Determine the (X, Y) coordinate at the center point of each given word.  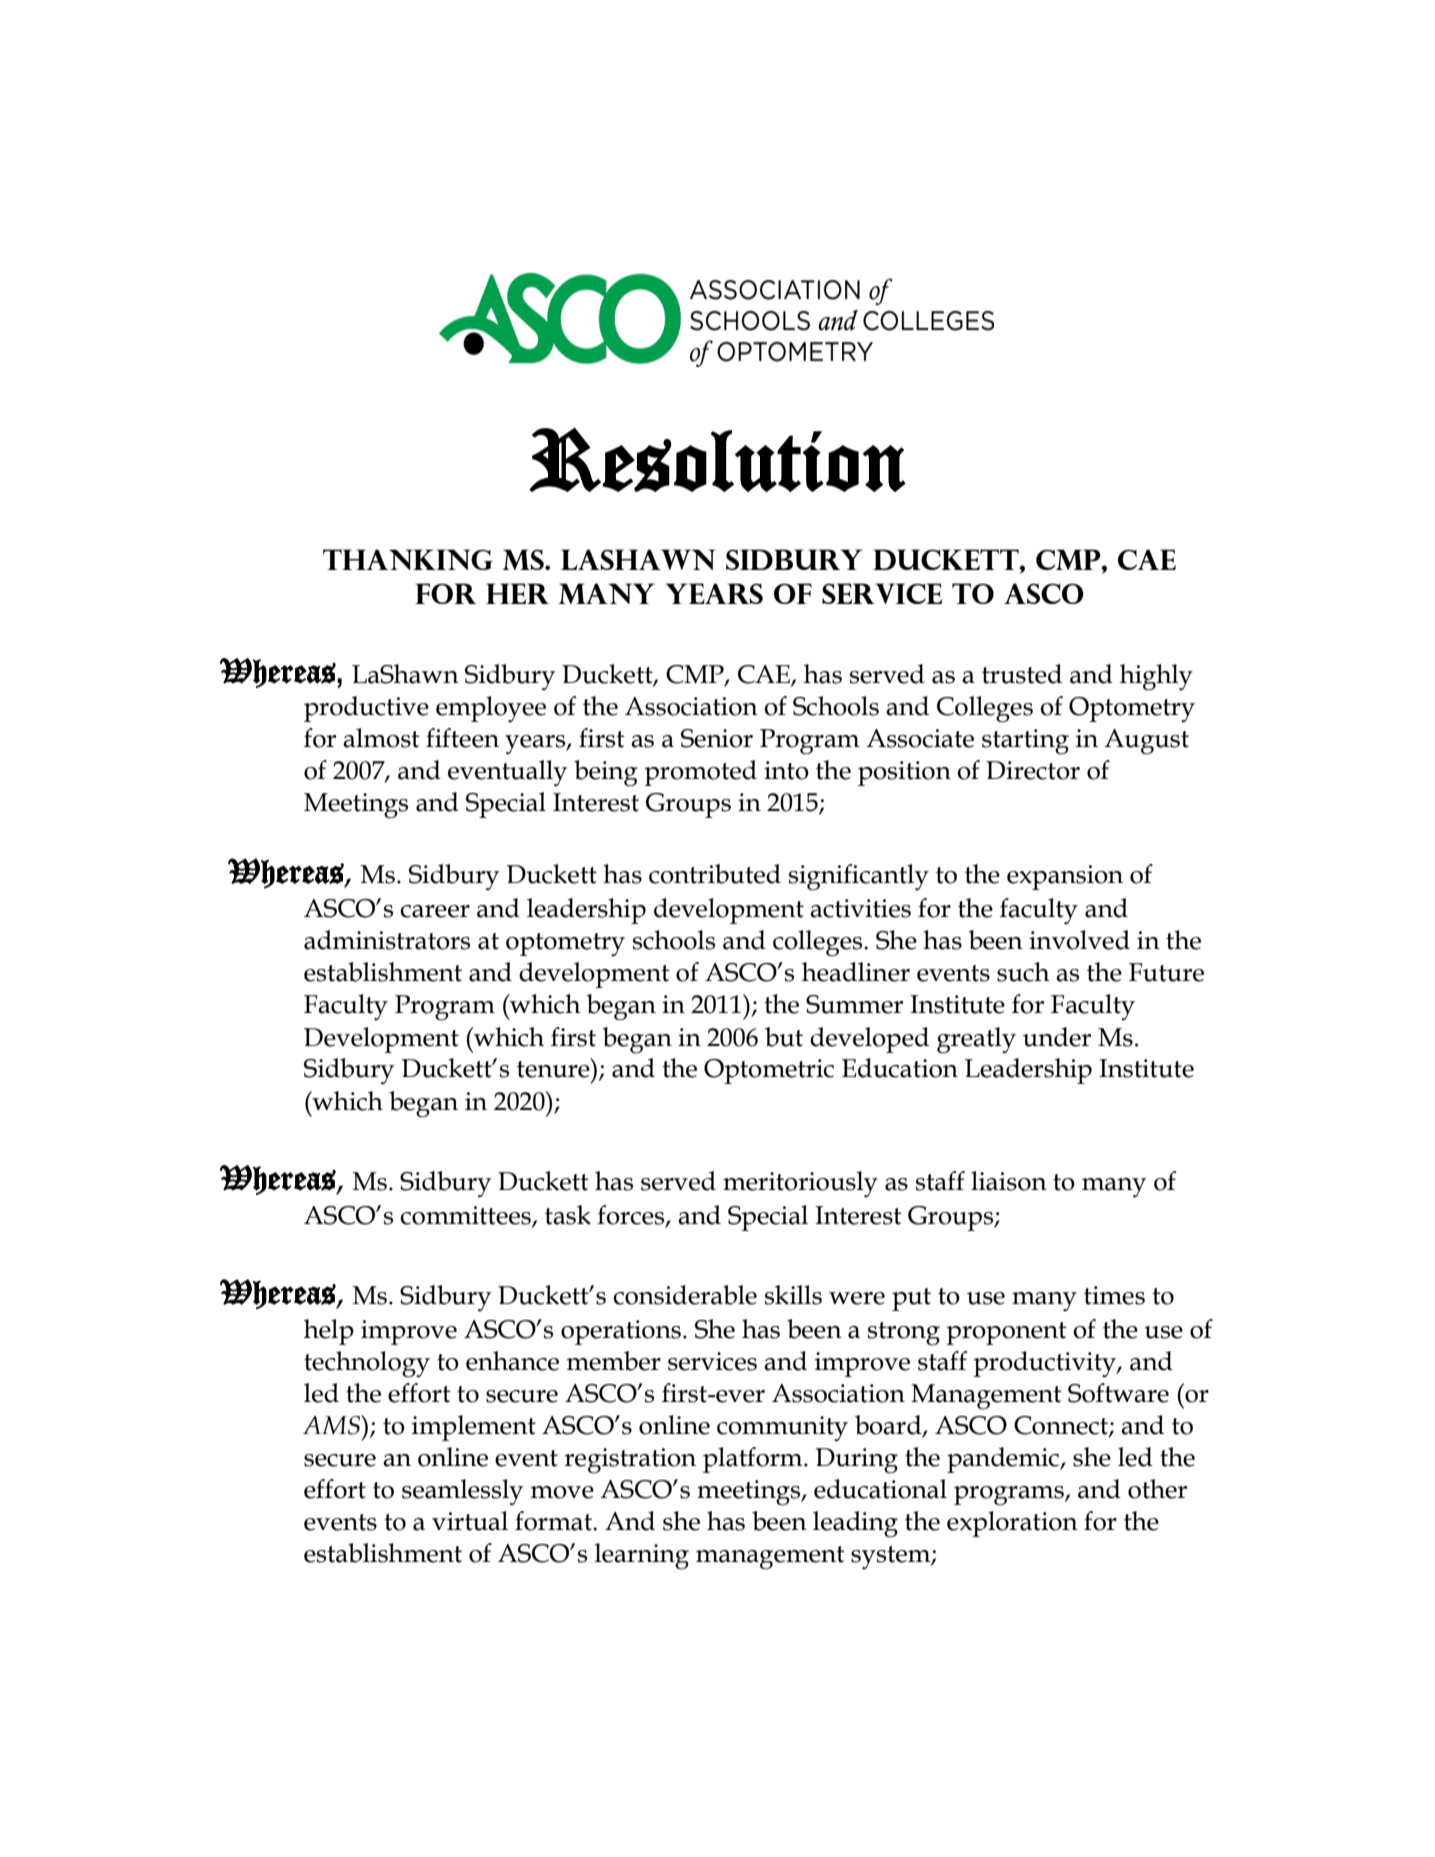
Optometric (769, 1071)
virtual (470, 1521)
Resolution (717, 460)
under (1057, 1037)
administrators (387, 940)
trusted (1022, 674)
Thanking (408, 559)
